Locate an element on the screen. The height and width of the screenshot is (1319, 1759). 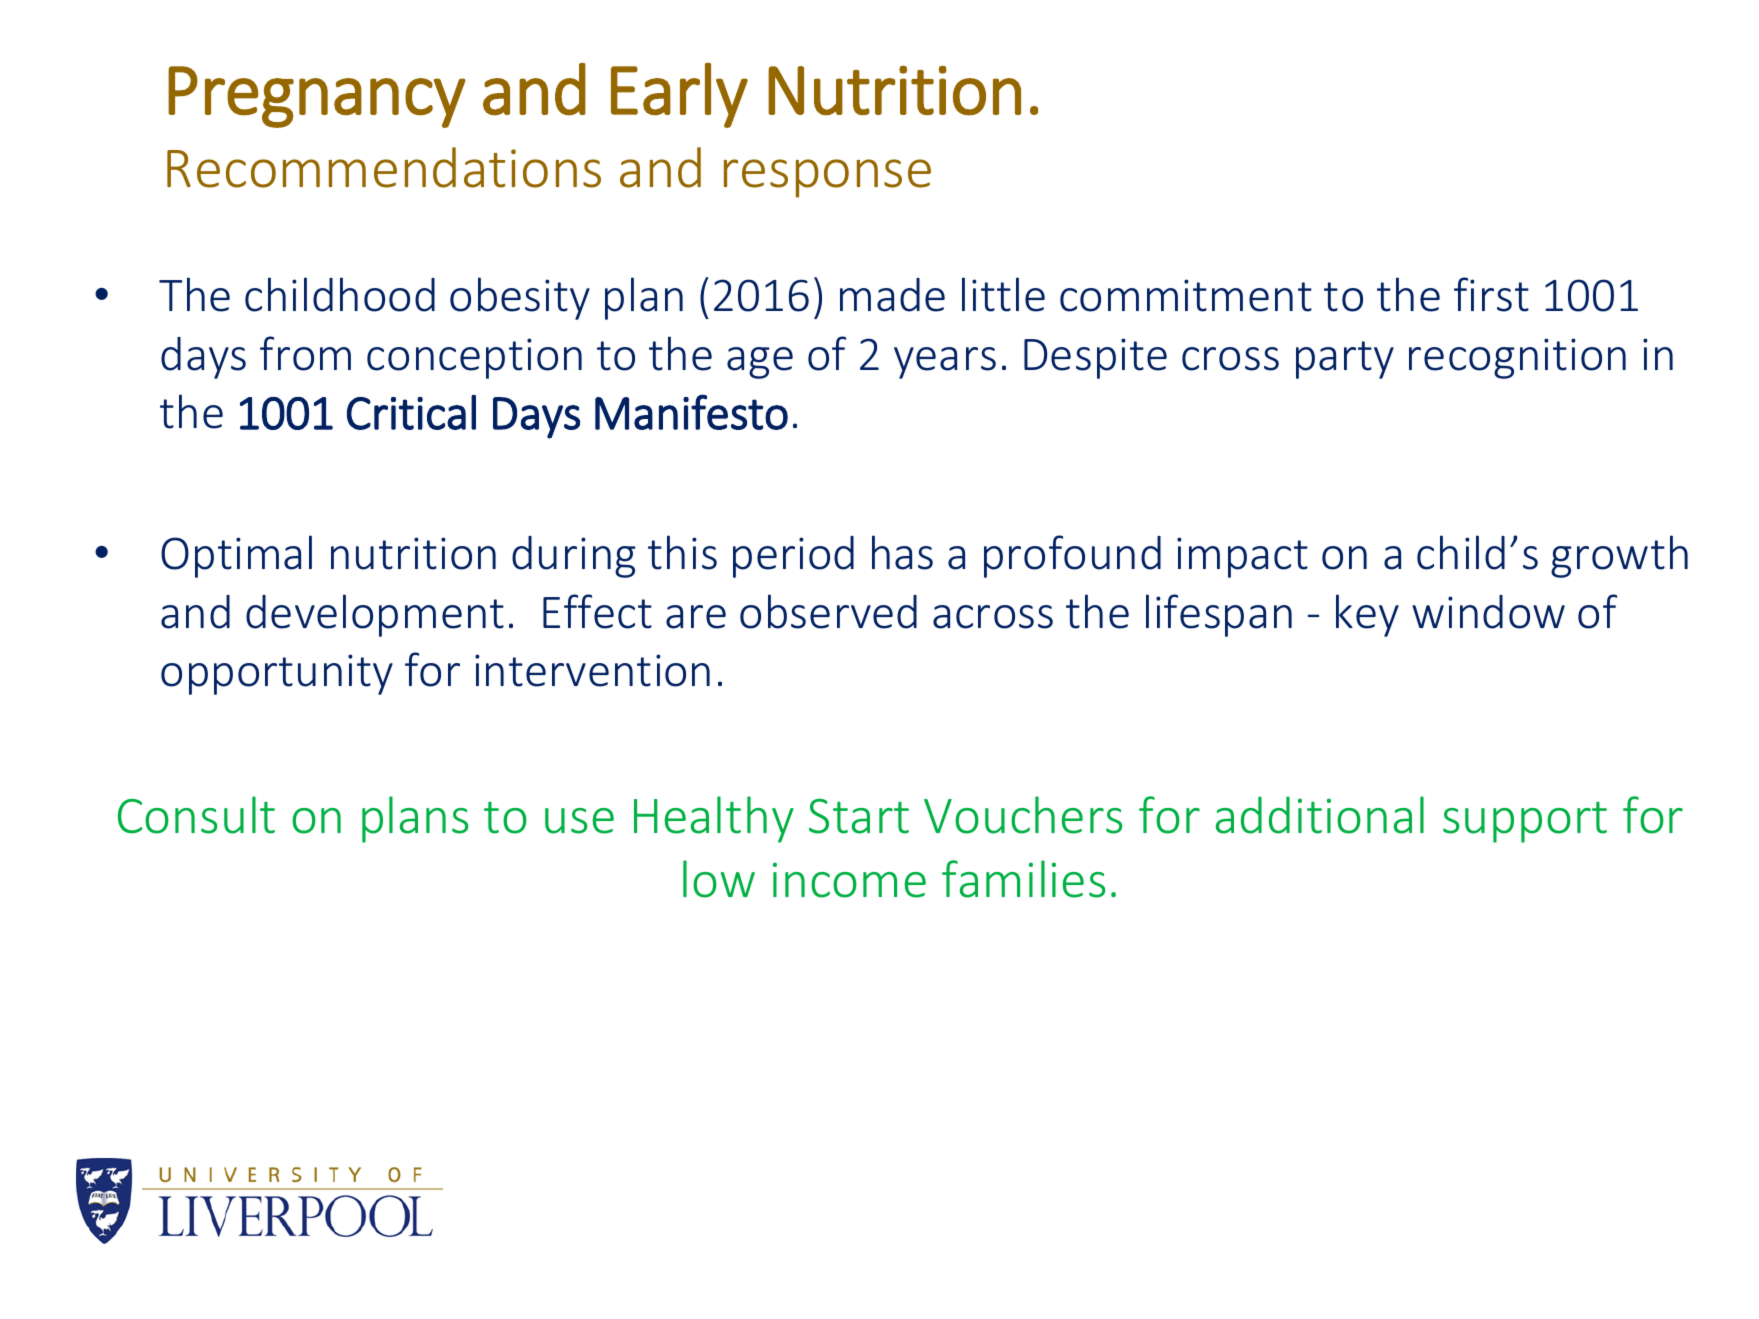
window is located at coordinates (1488, 612).
